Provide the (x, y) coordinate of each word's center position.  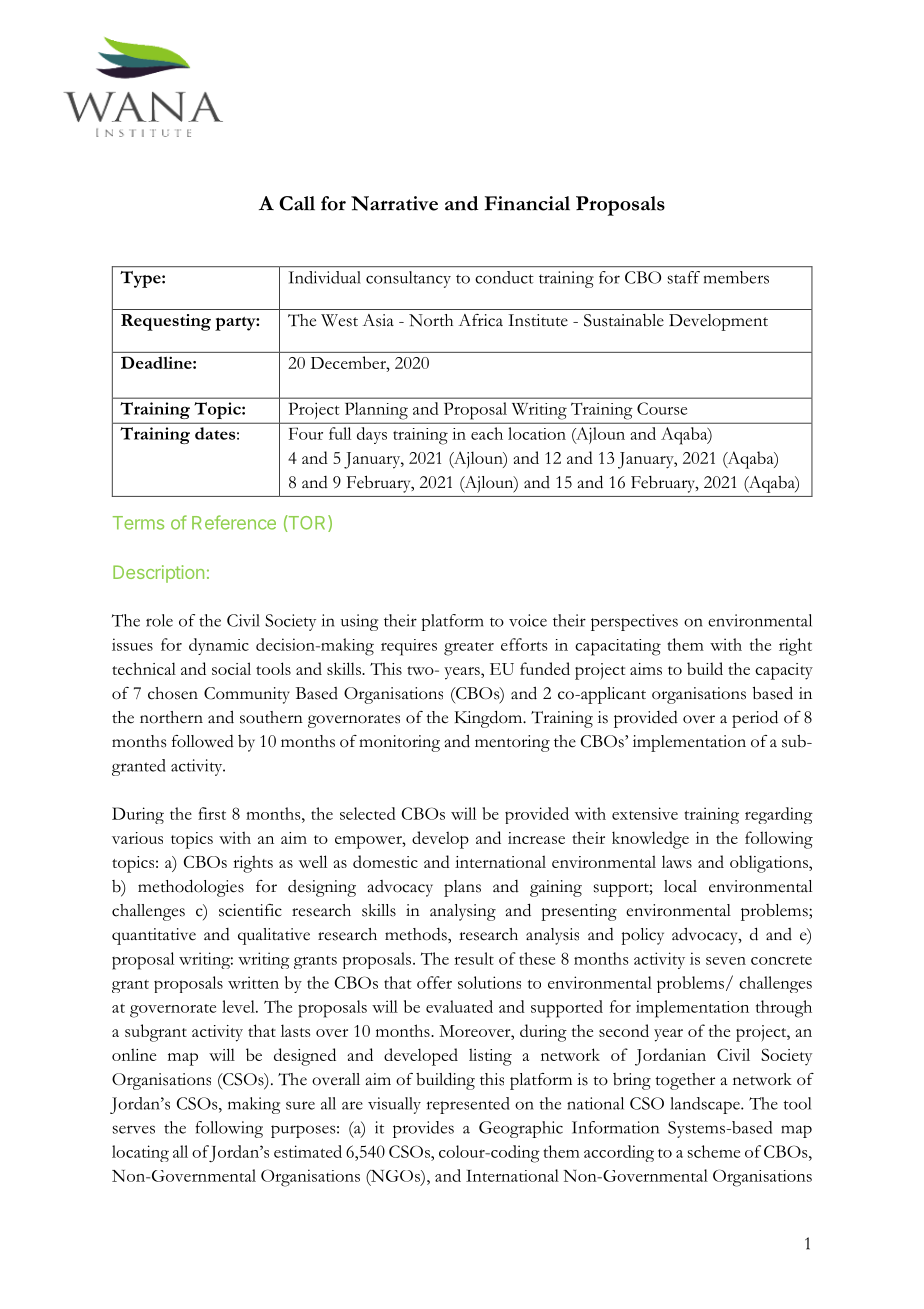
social (231, 668)
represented (468, 1105)
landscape (706, 1105)
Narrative (394, 203)
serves (134, 1129)
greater (469, 649)
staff (684, 277)
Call (297, 203)
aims (646, 669)
